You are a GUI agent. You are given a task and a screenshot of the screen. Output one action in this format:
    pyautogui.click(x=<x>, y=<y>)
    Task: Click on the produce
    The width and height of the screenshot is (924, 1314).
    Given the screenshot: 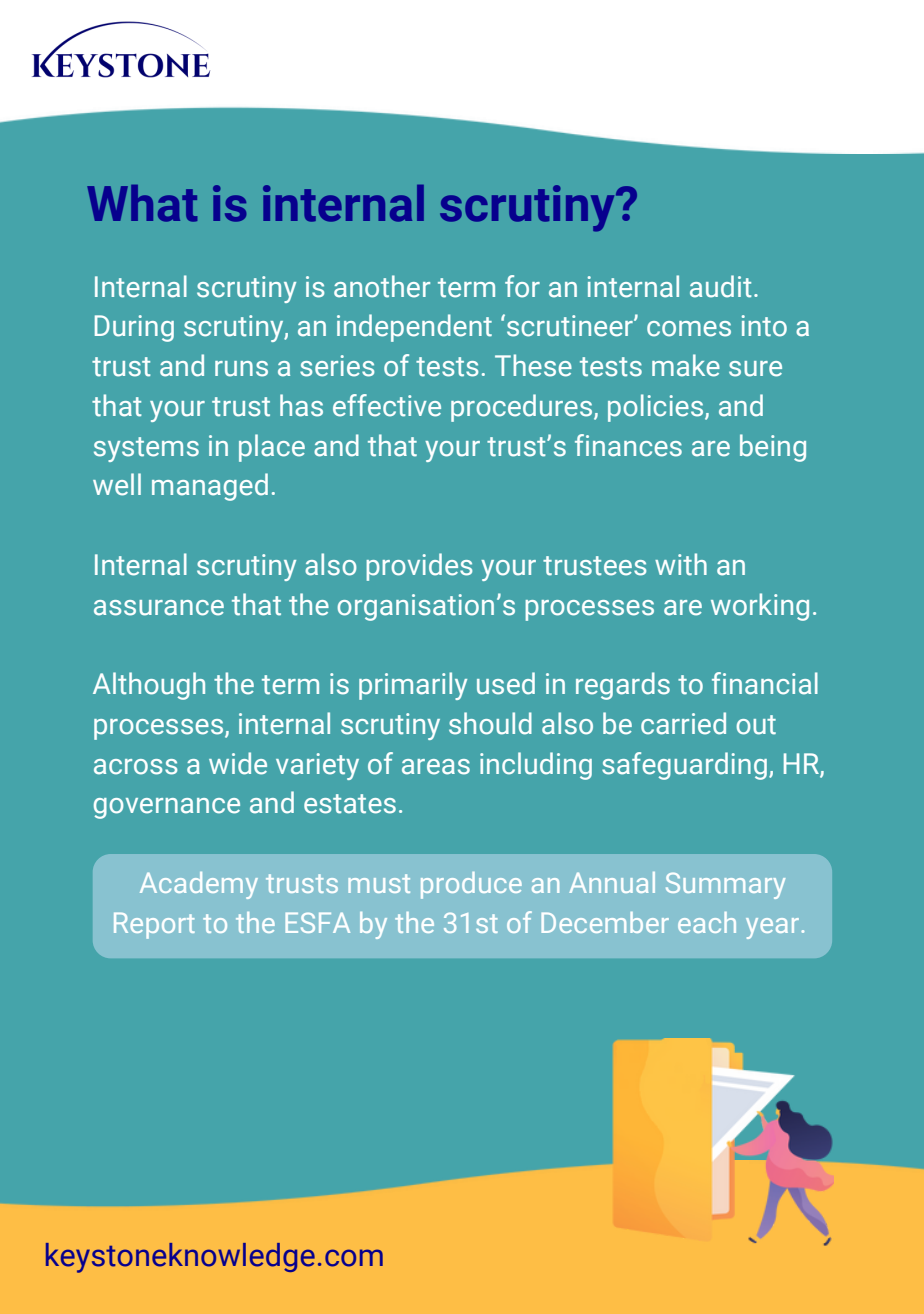 What is the action you would take?
    pyautogui.click(x=471, y=885)
